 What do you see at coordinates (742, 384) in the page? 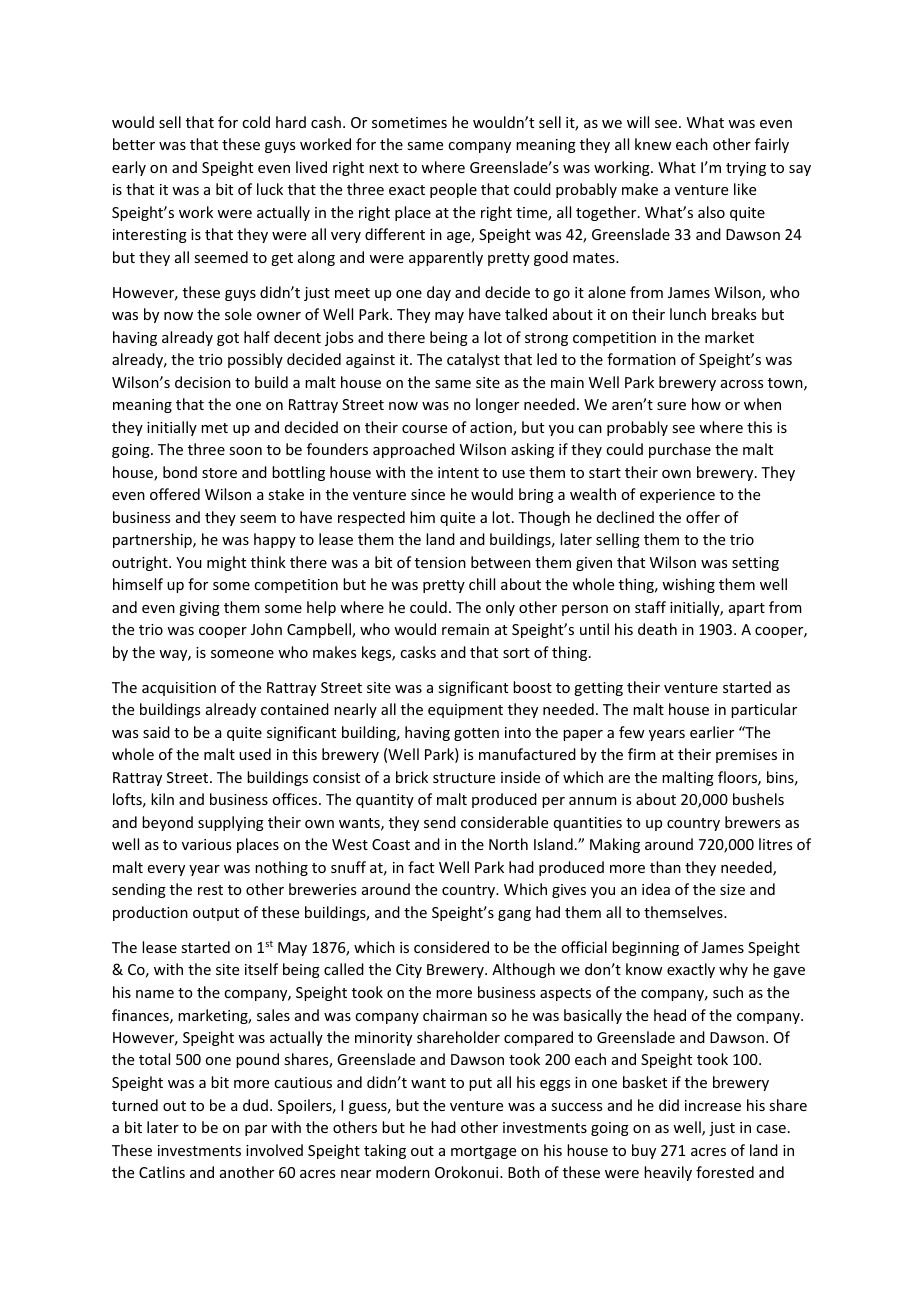
I see `across` at bounding box center [742, 384].
